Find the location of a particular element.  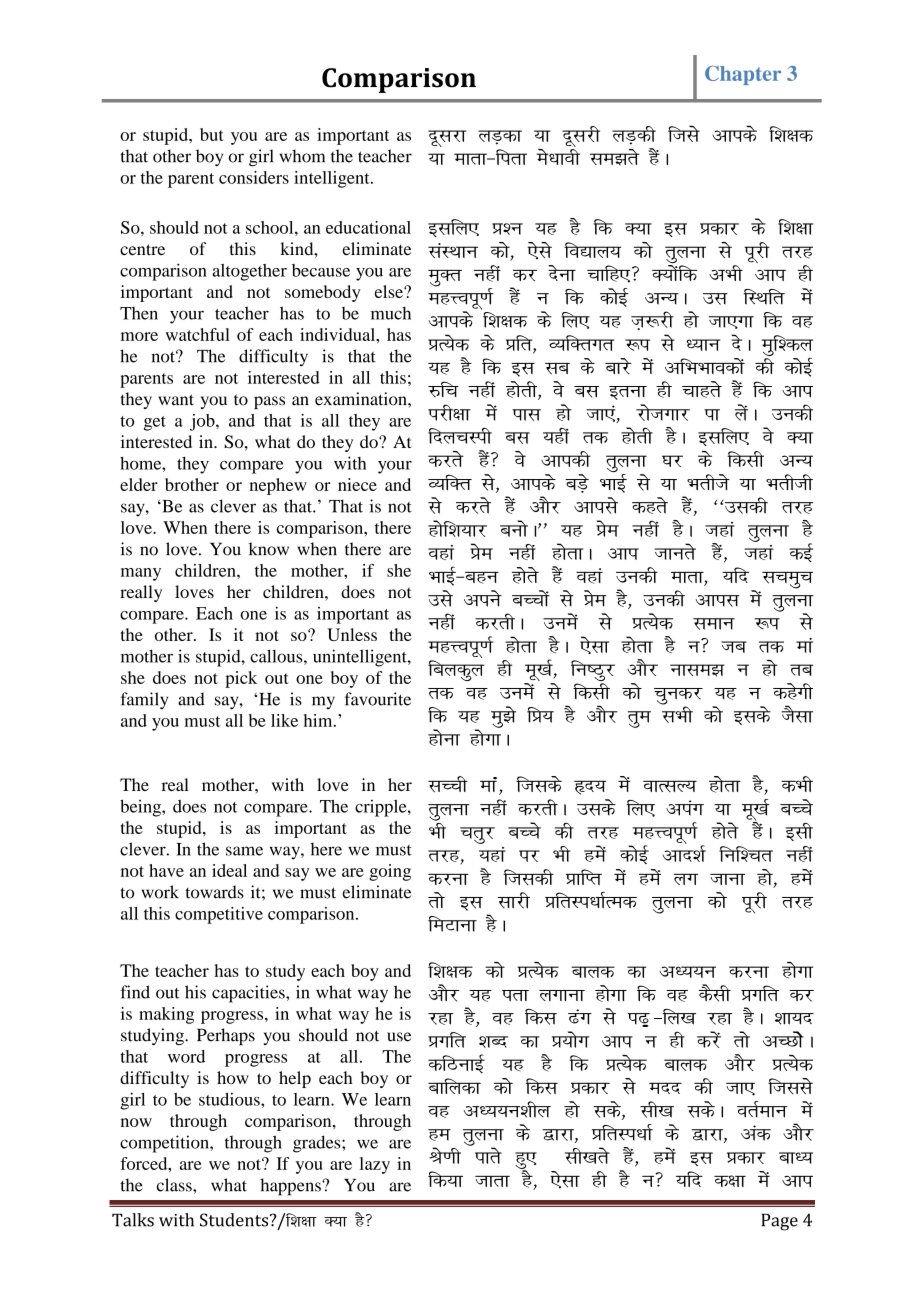

class is located at coordinates (175, 1185).
